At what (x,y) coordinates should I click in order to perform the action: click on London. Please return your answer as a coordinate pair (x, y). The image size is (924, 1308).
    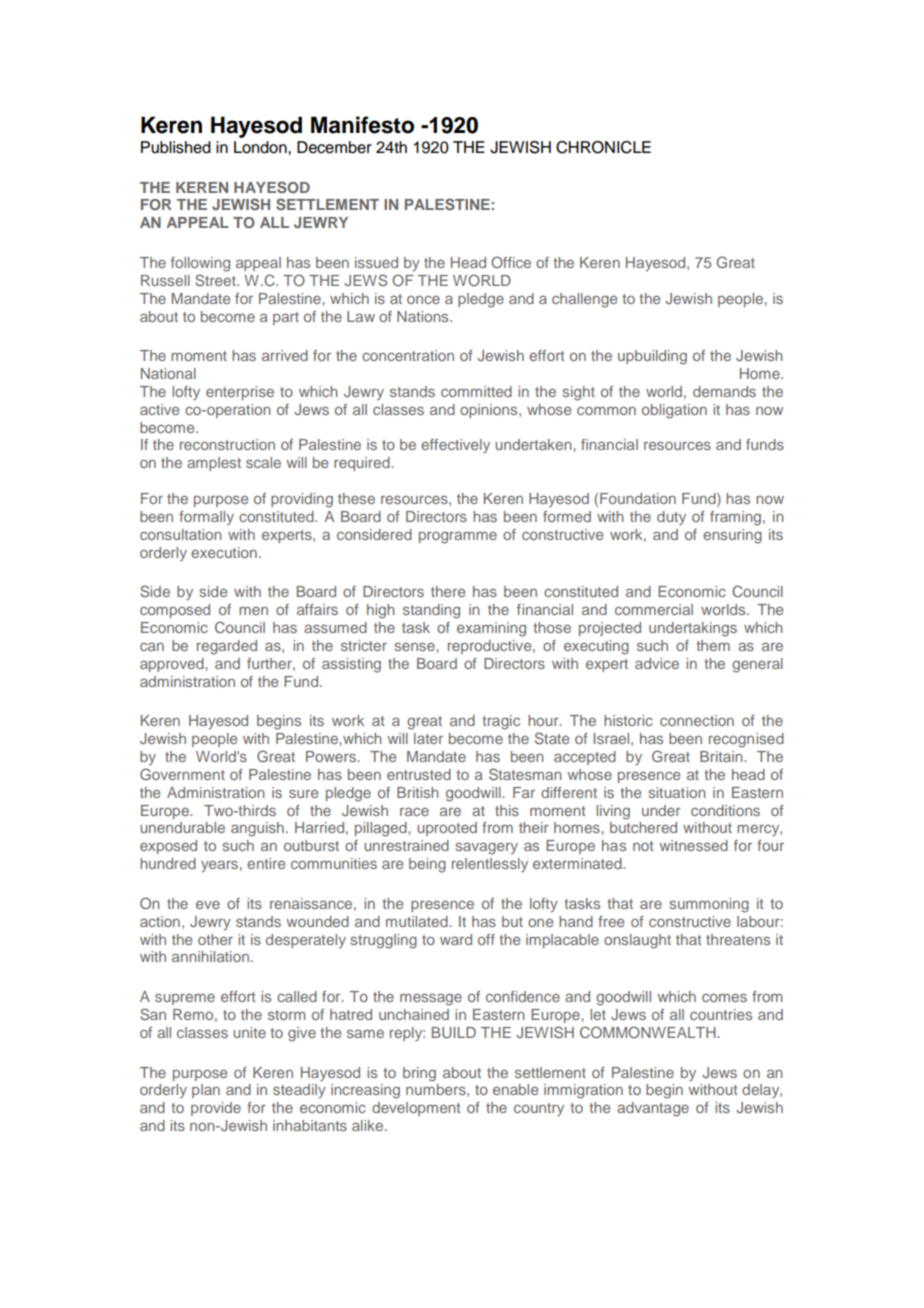
    Looking at the image, I should click on (261, 147).
